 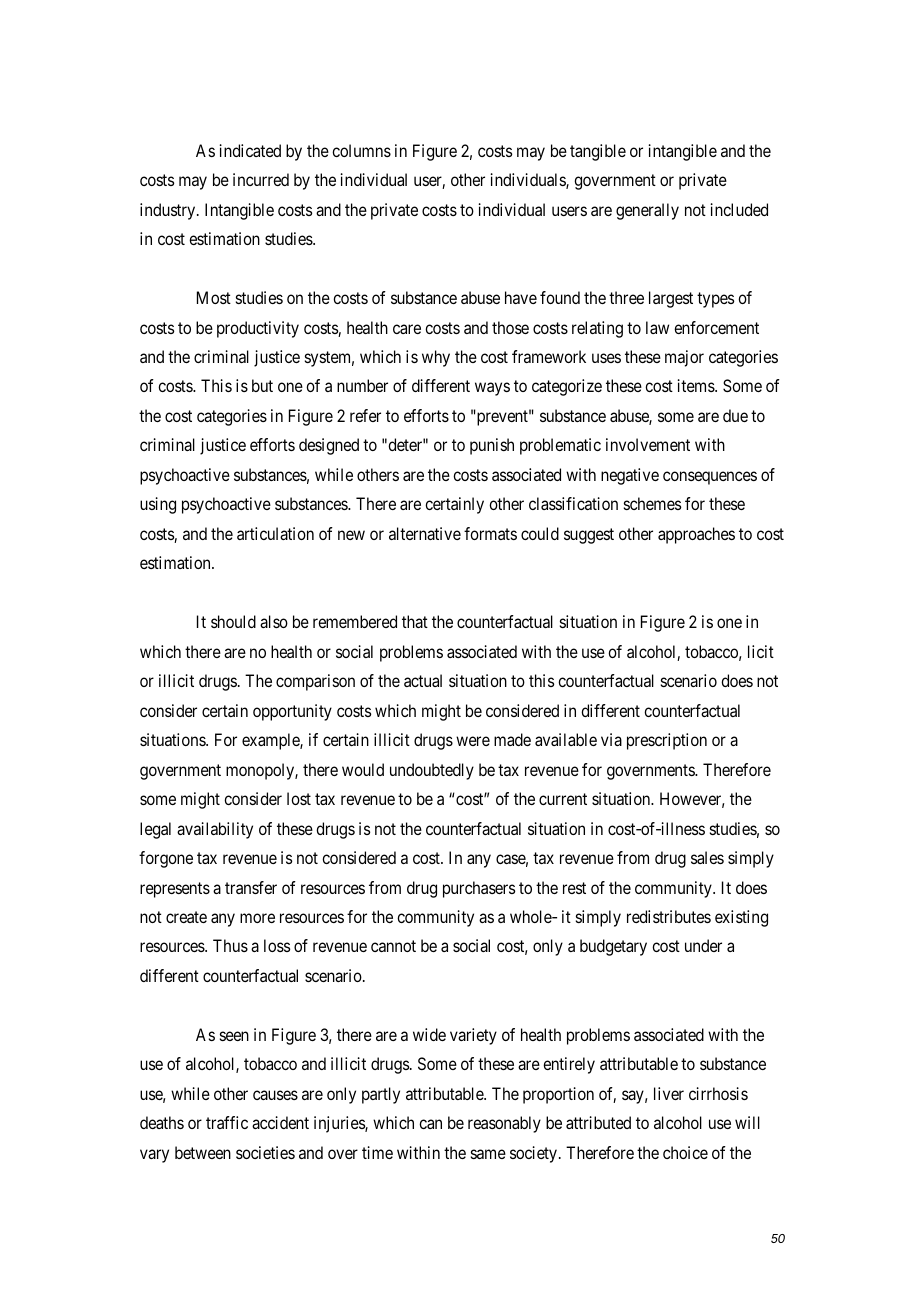 I want to click on traffic, so click(x=227, y=1122).
